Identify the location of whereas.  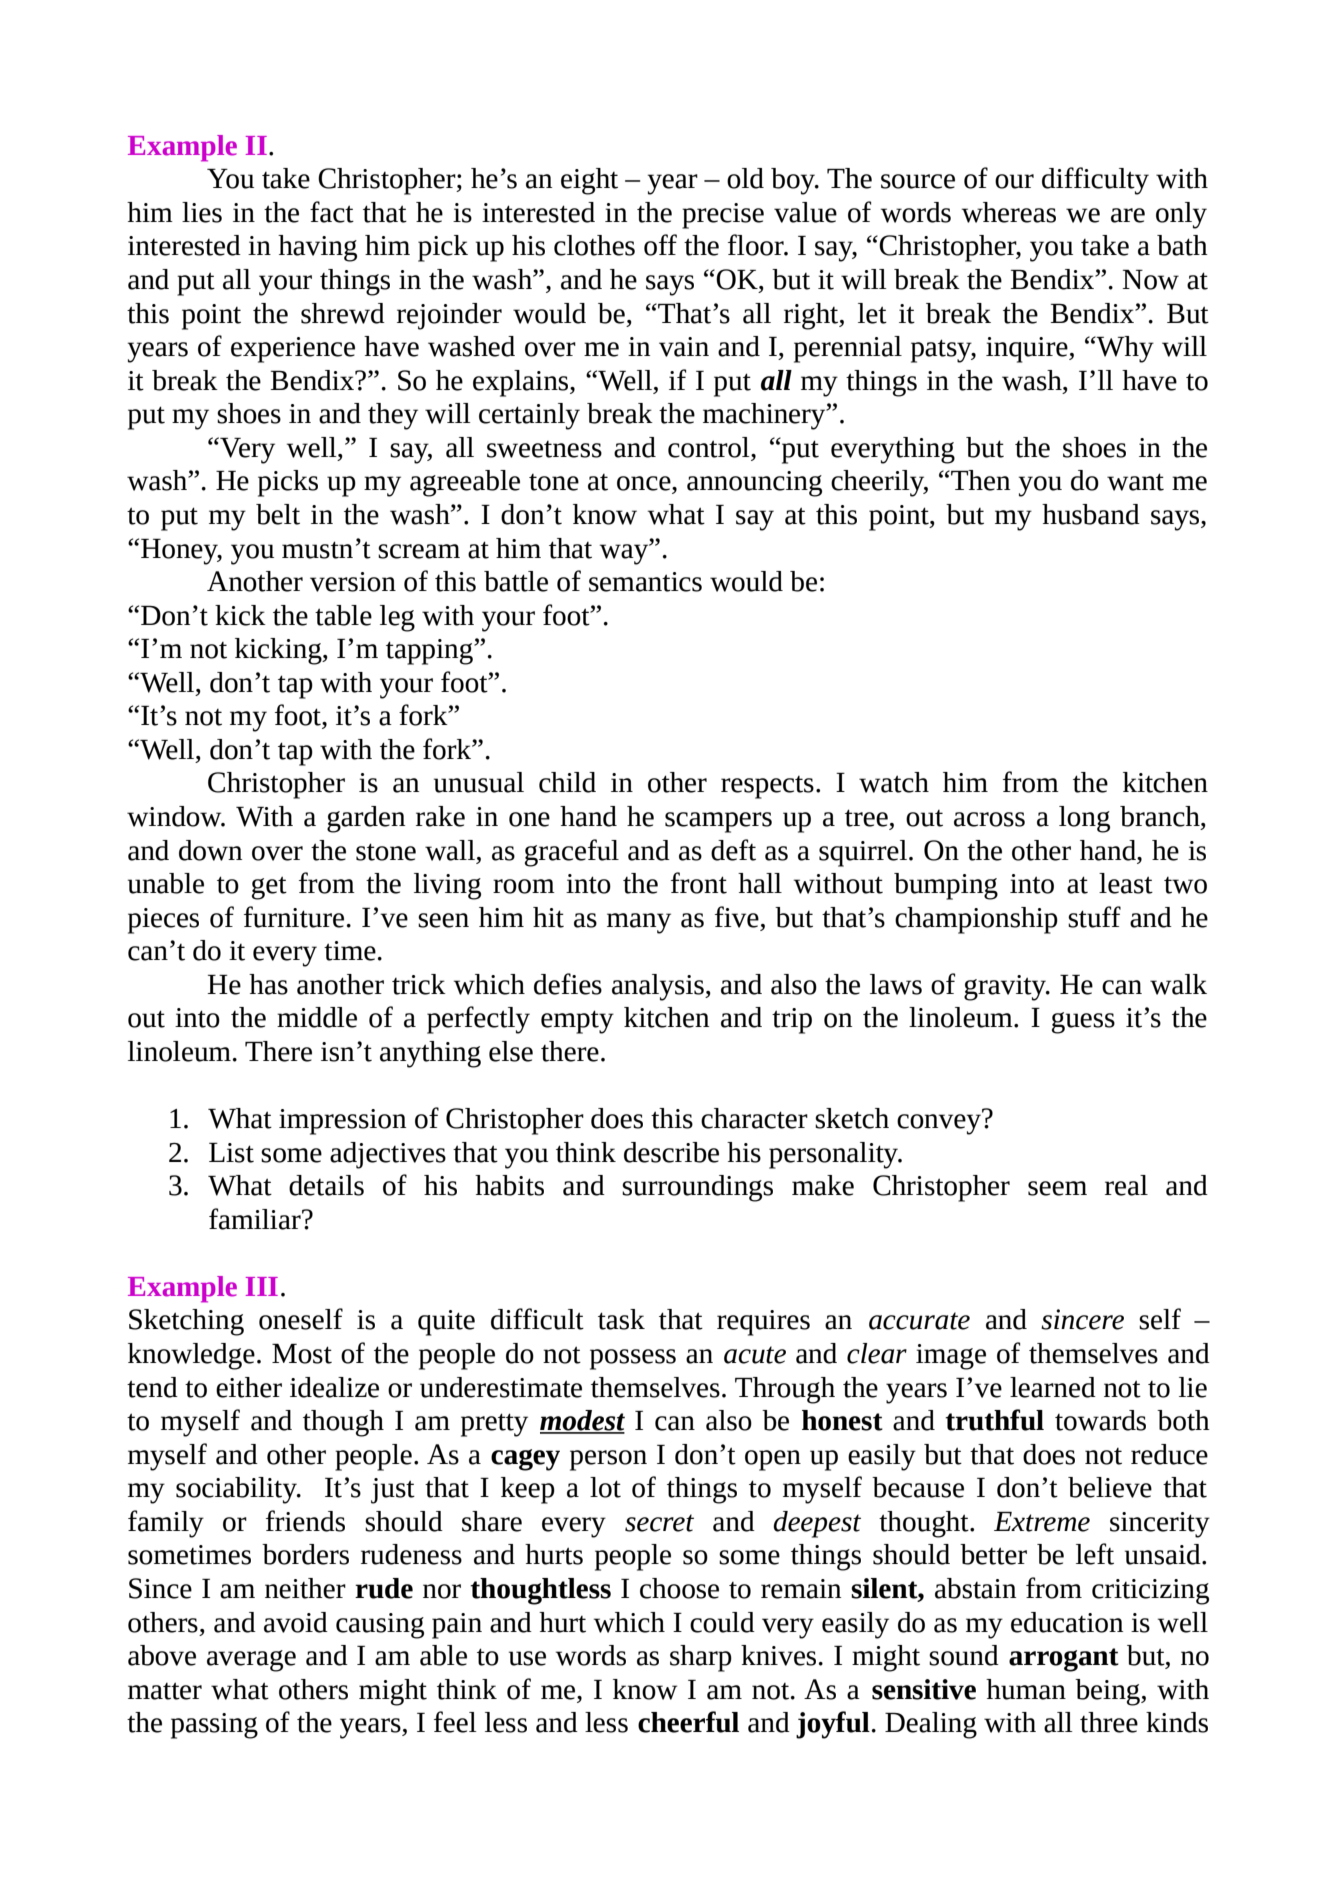
(1009, 212).
